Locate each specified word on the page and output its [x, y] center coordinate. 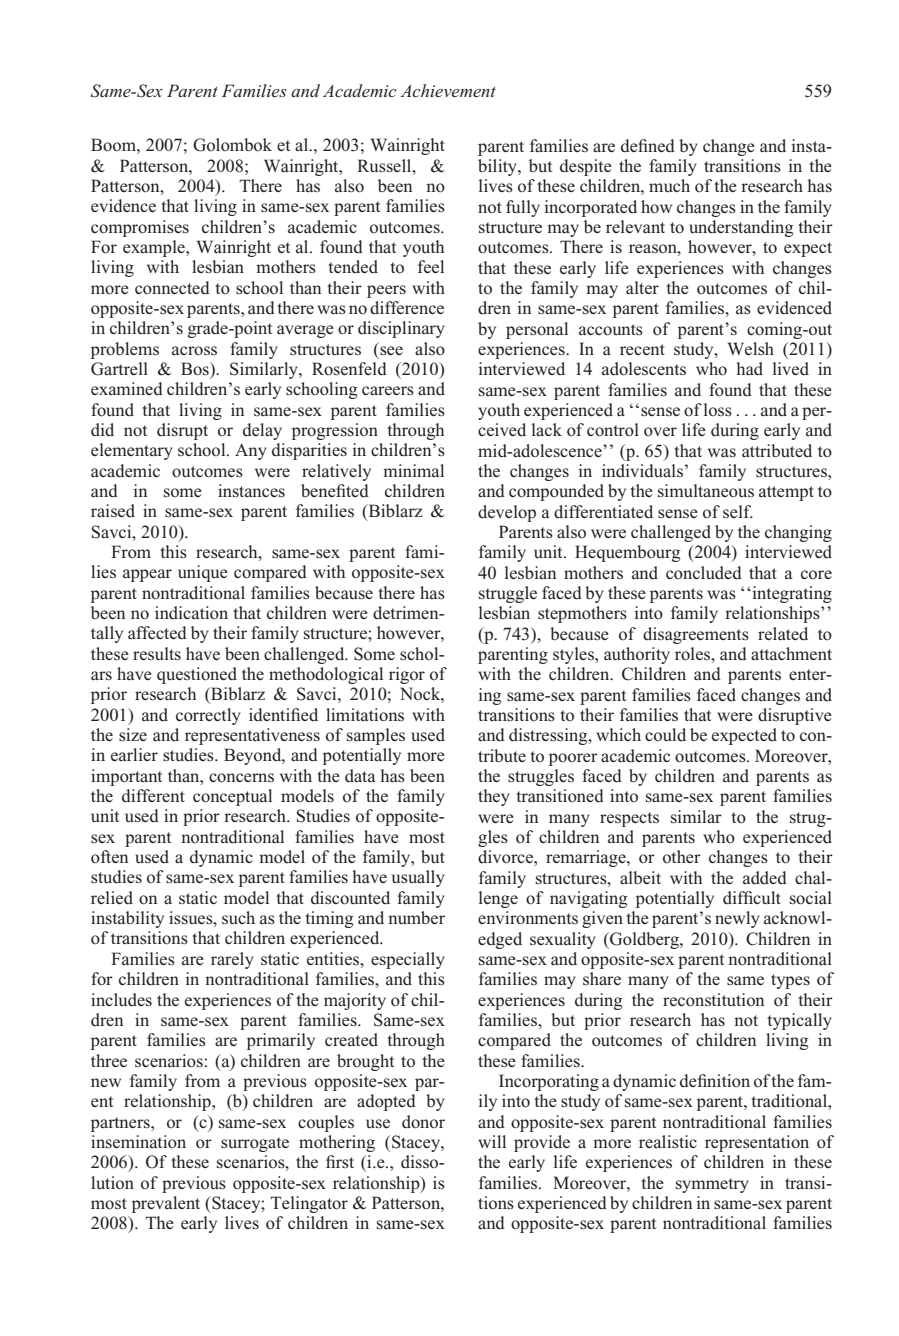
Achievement [448, 90]
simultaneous [706, 491]
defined [648, 146]
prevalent [166, 1204]
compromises [140, 228]
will [492, 1141]
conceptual [232, 797]
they [494, 797]
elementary [132, 451]
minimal [413, 470]
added [765, 878]
